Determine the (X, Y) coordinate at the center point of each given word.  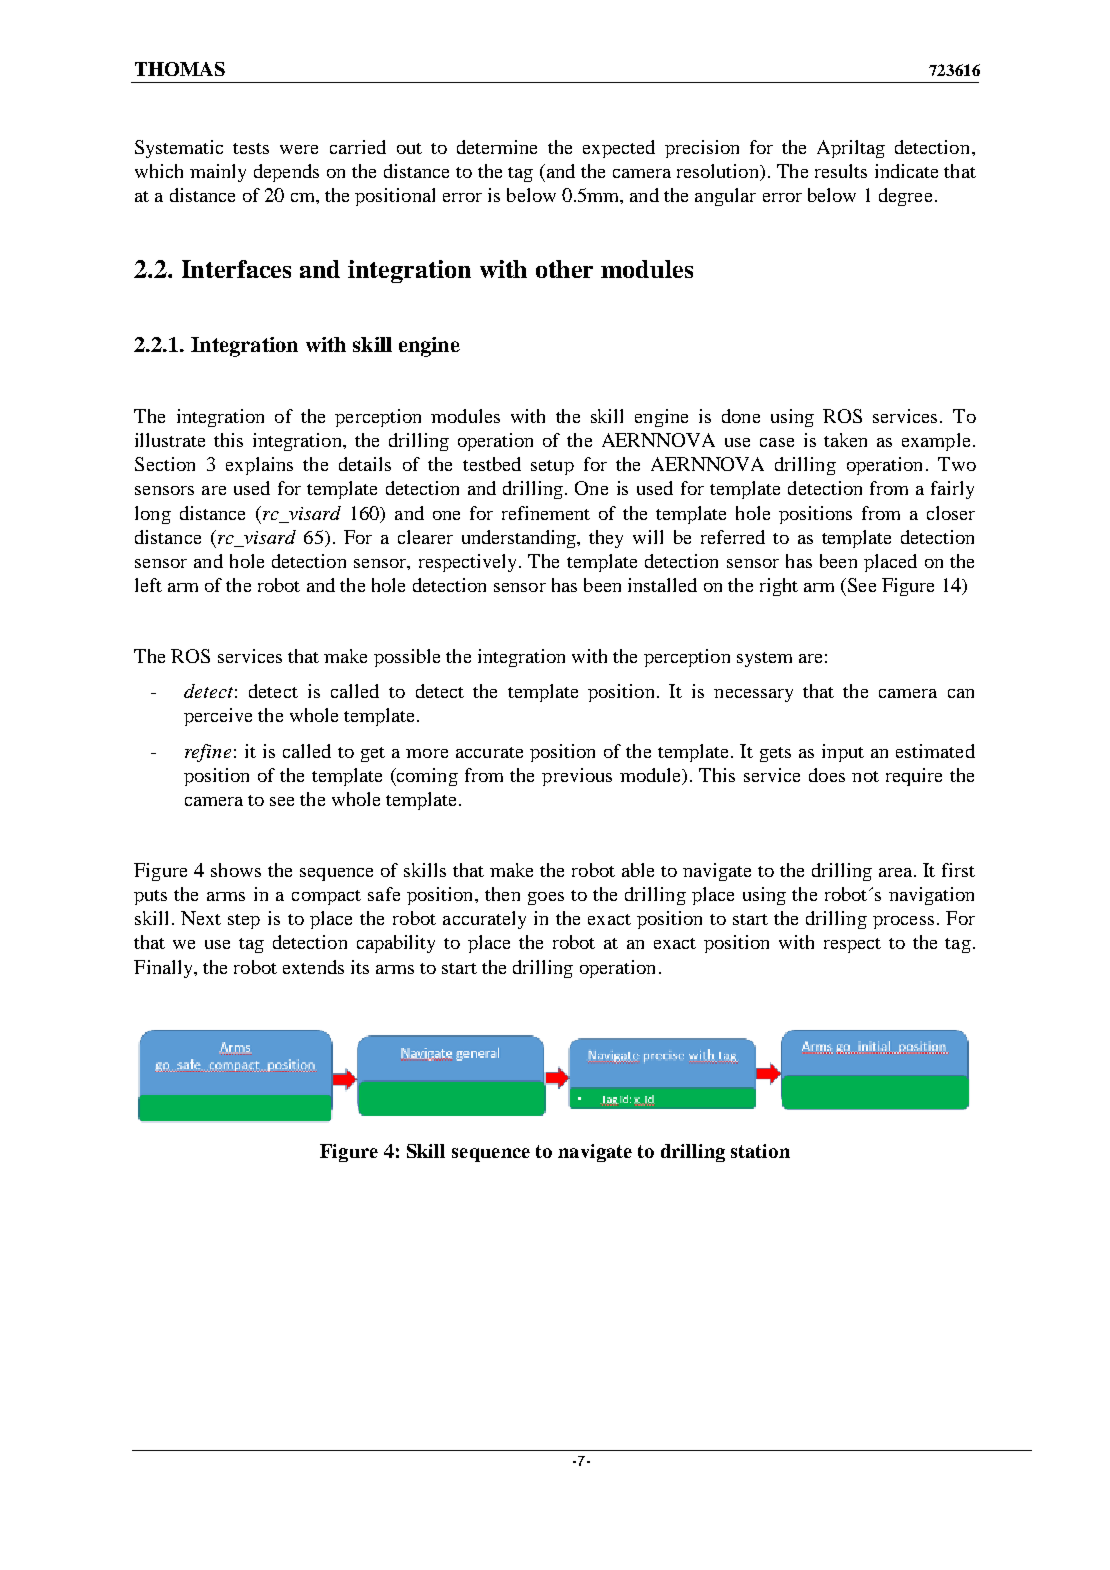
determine (497, 147)
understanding (520, 539)
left (148, 585)
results (841, 171)
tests (251, 148)
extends (313, 967)
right (779, 587)
